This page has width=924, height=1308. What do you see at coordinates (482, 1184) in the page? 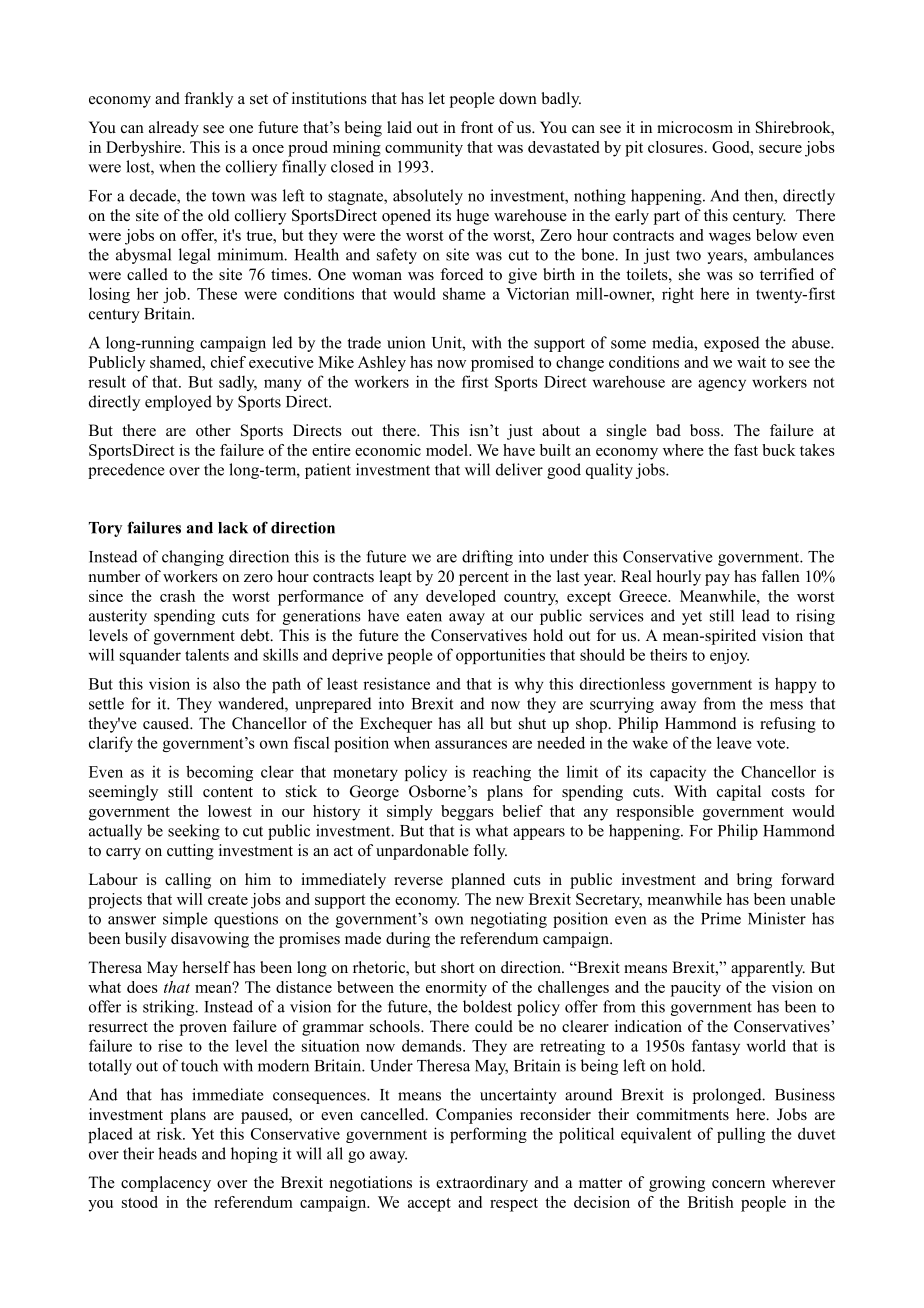
I see `extraordinary` at bounding box center [482, 1184].
